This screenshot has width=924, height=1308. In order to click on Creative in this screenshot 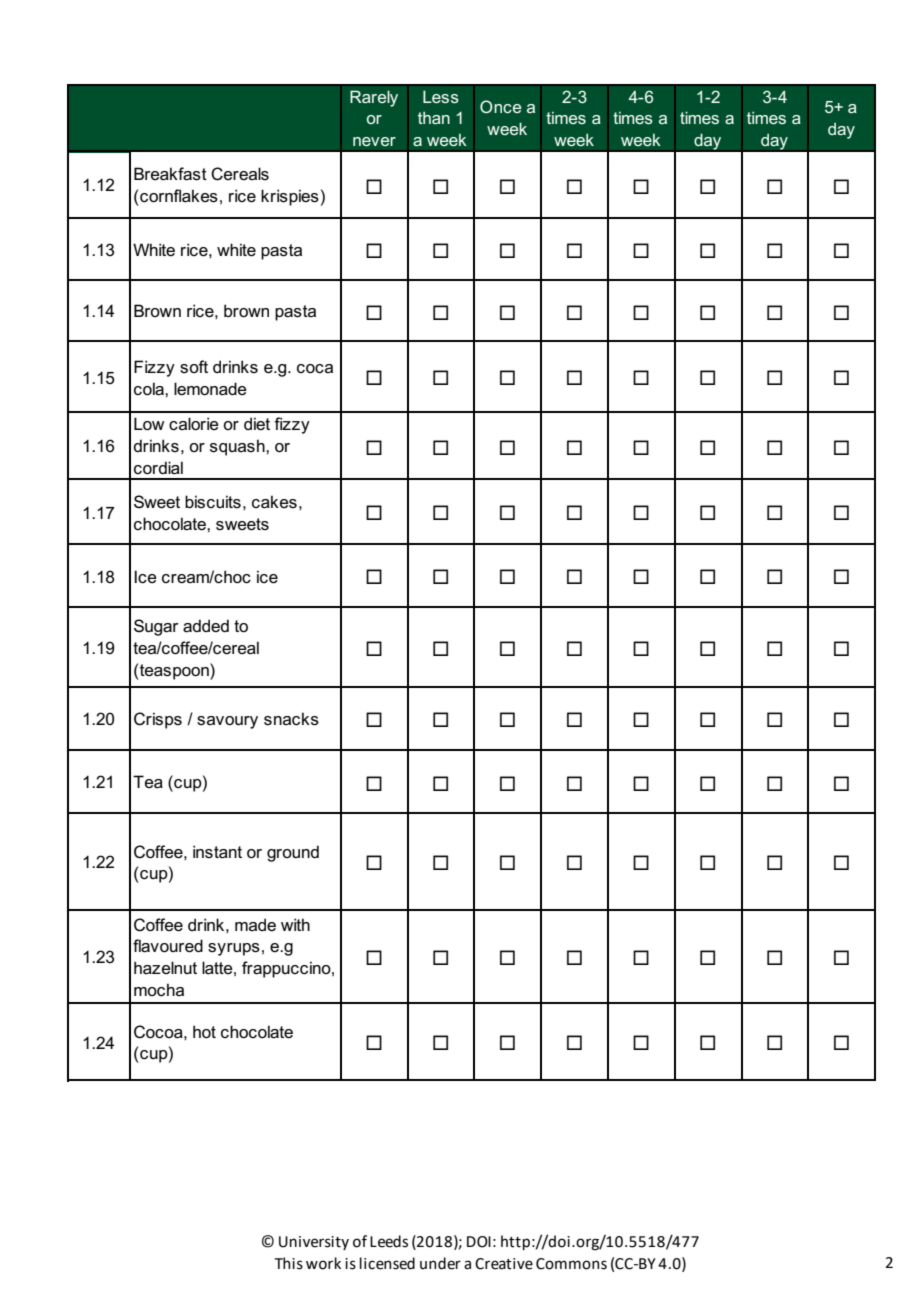, I will do `click(504, 1264)`.
